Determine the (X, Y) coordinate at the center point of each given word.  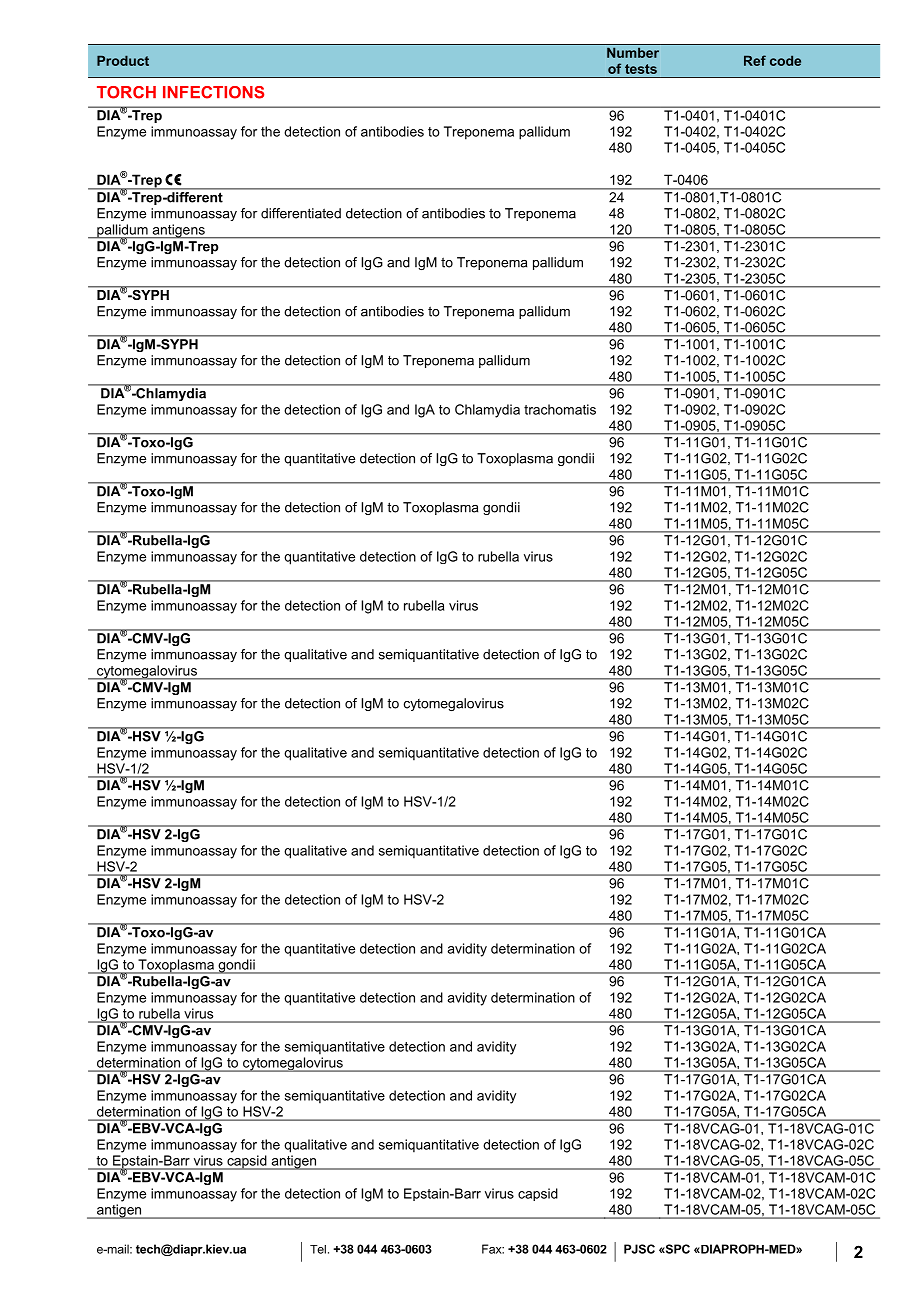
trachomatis (560, 409)
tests (641, 69)
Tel (318, 1249)
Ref (755, 60)
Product (123, 60)
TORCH (126, 92)
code (785, 60)
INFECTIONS (213, 92)
